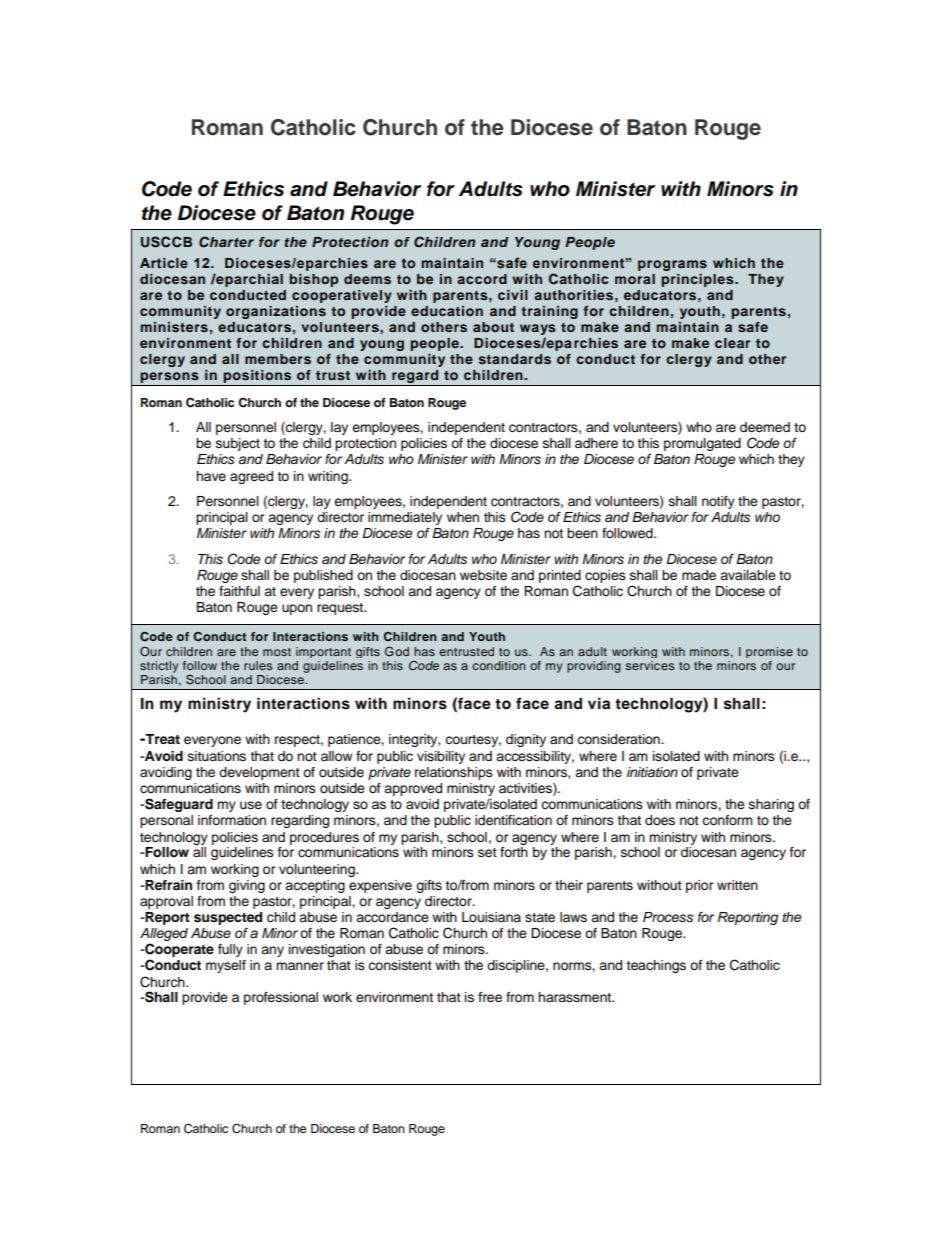 The height and width of the image is (1233, 952). What do you see at coordinates (226, 966) in the image?
I see `myself` at bounding box center [226, 966].
